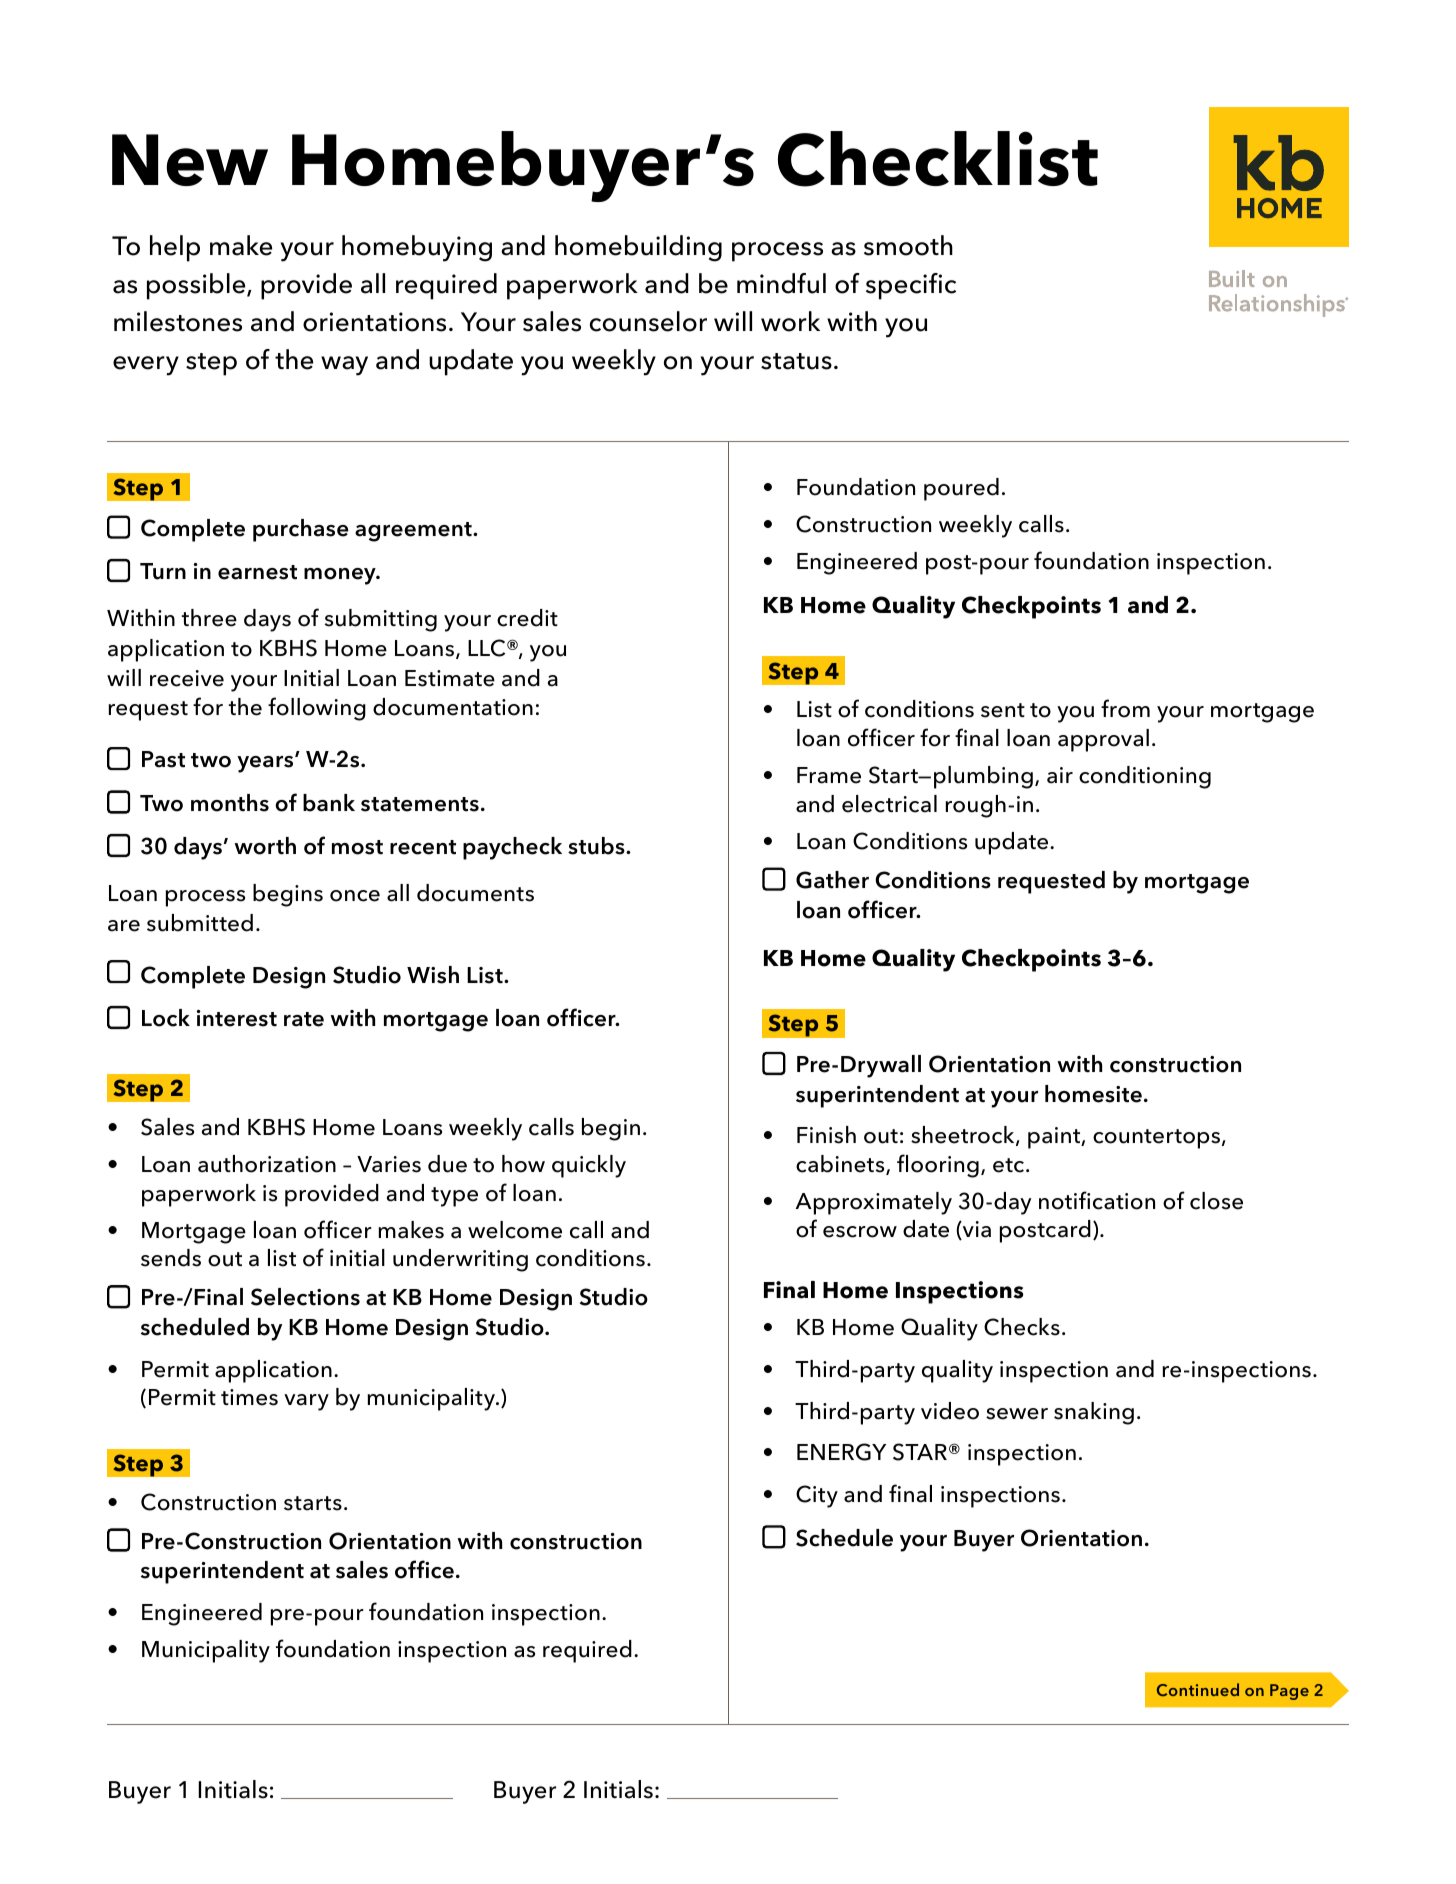 The image size is (1456, 1884). Describe the element at coordinates (781, 283) in the page. I see `mindful` at that location.
